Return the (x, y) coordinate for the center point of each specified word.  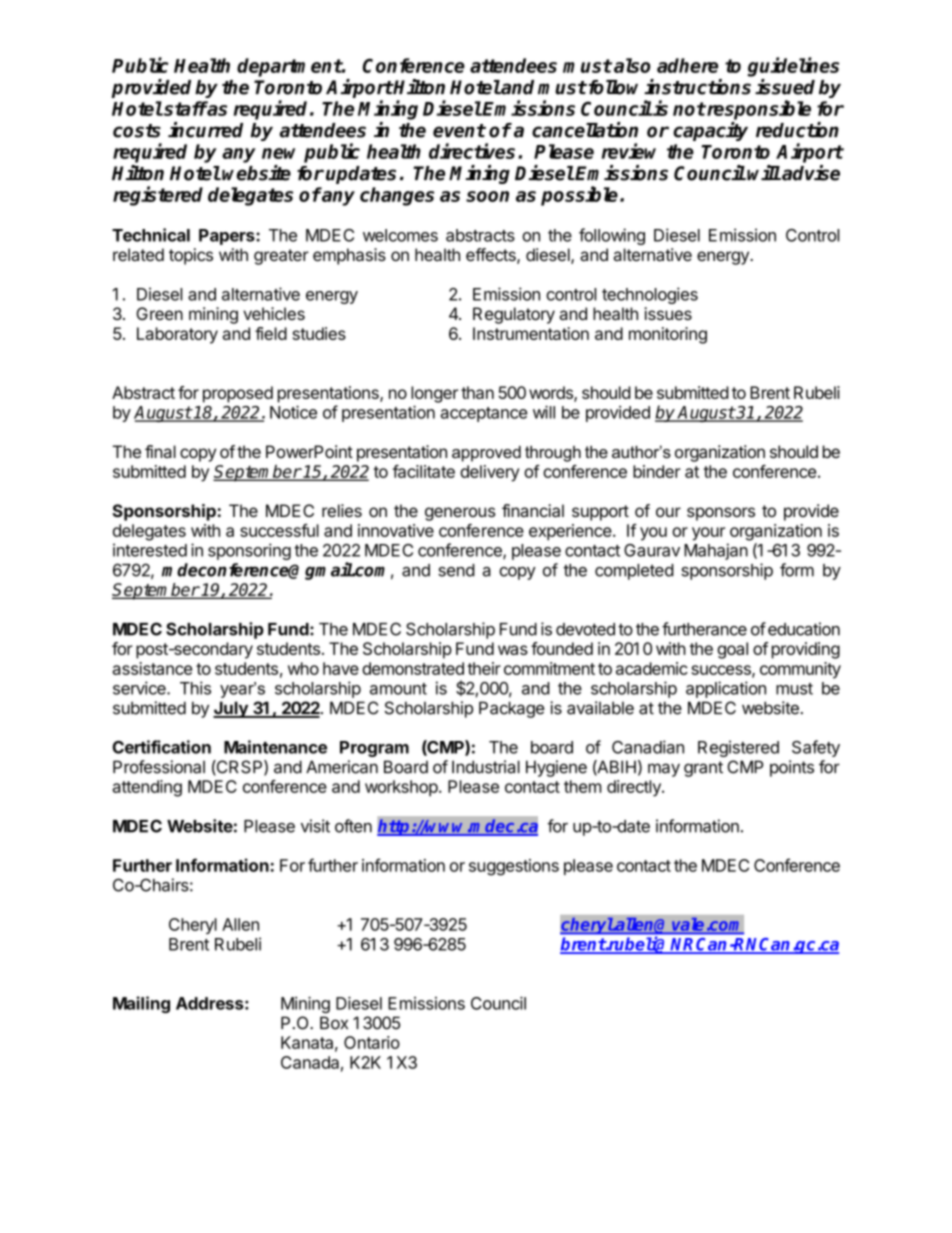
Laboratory (177, 335)
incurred (205, 130)
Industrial (486, 767)
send (456, 570)
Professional (159, 767)
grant (703, 769)
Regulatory (514, 315)
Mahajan (716, 551)
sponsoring (249, 551)
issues (668, 313)
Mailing (141, 1004)
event (459, 131)
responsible (758, 110)
